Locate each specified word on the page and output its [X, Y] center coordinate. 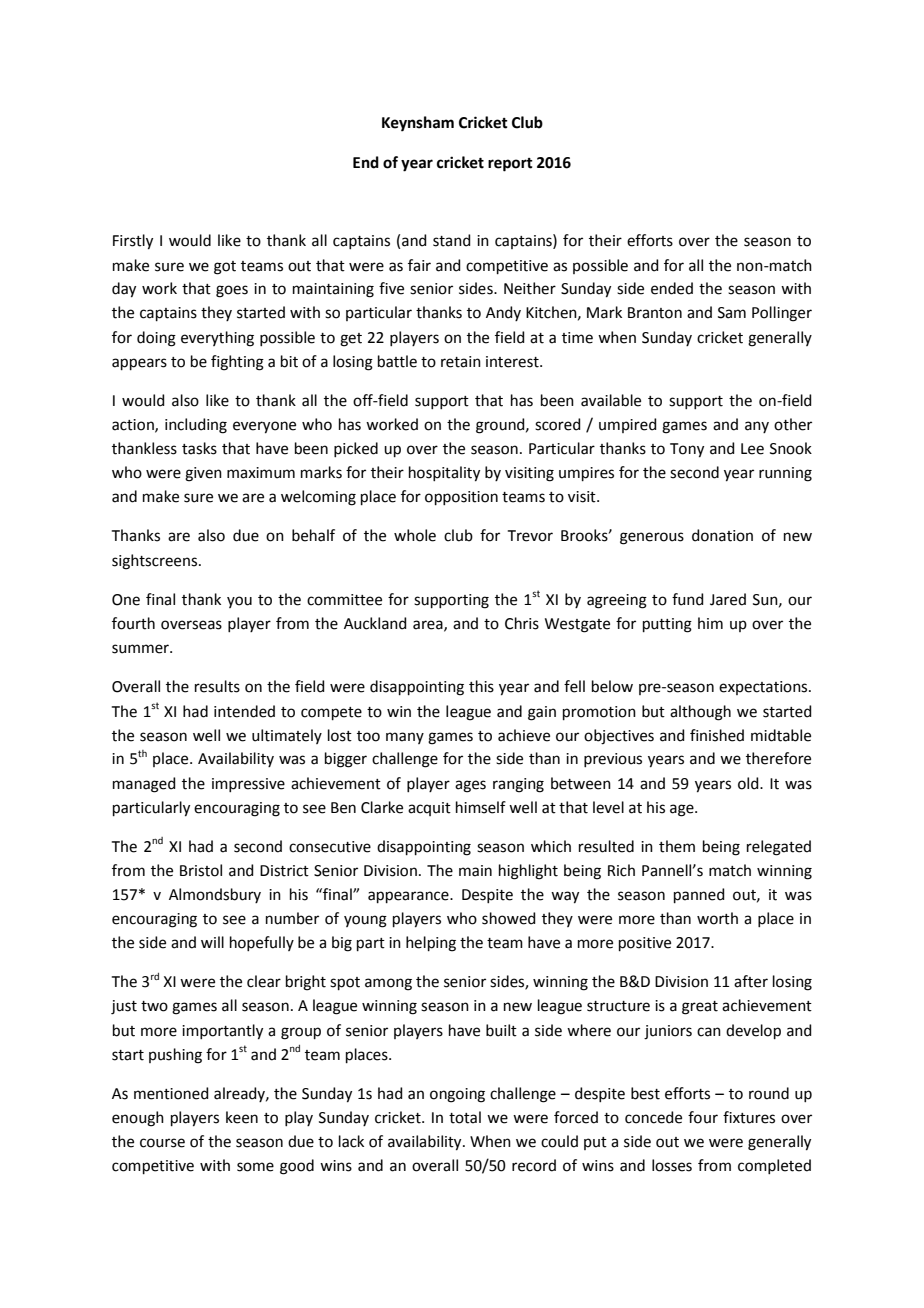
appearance [409, 897]
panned [699, 895]
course [162, 1143]
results [217, 686]
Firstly [133, 242]
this [481, 686]
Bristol [201, 870]
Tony [687, 450]
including [196, 426]
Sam [732, 313]
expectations [764, 688]
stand [452, 240]
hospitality [444, 474]
